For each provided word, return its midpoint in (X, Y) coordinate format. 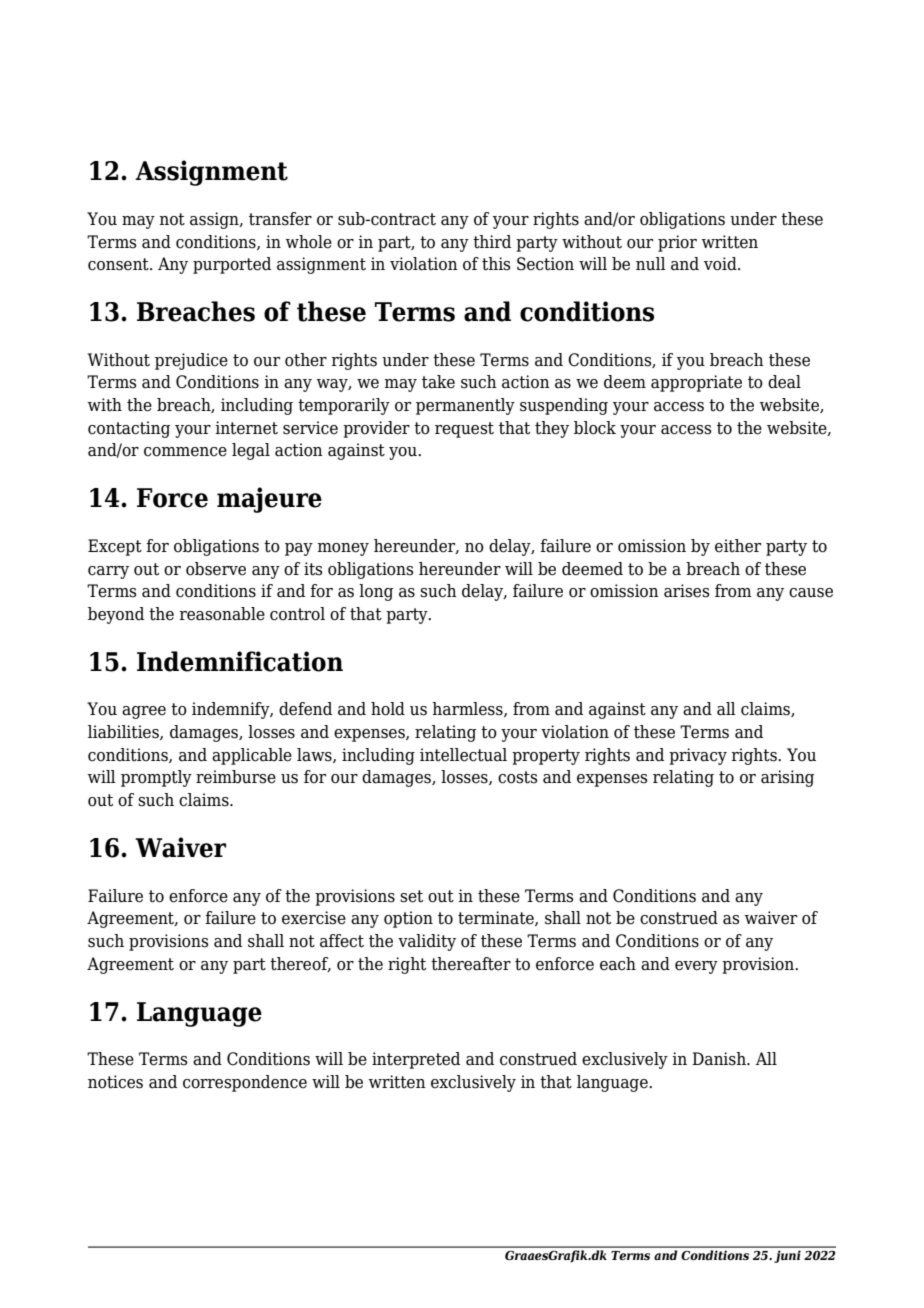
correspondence (245, 1083)
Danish (720, 1059)
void (721, 264)
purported (232, 265)
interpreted (416, 1060)
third (492, 242)
